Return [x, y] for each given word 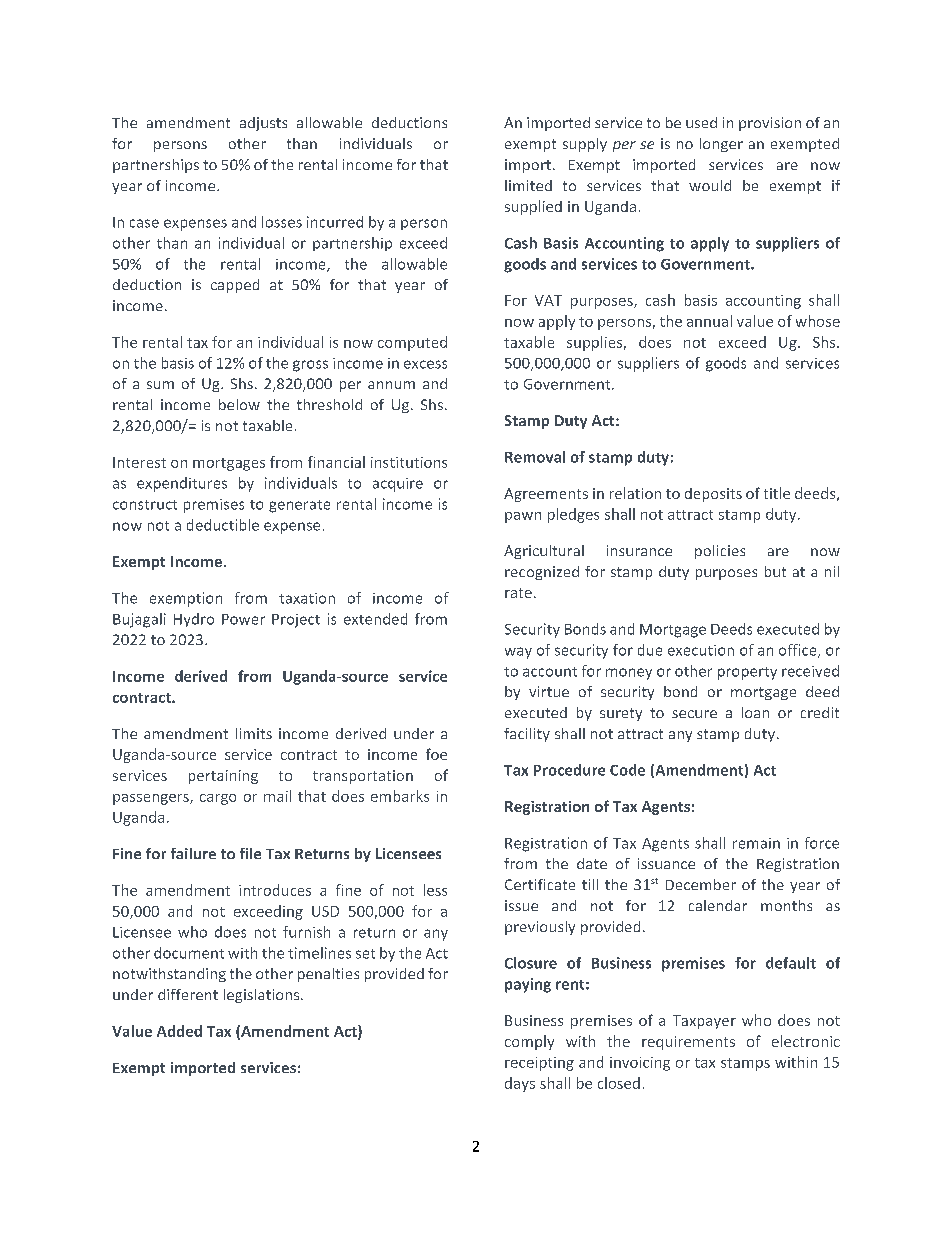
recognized [542, 573]
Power [243, 619]
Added [179, 1031]
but [775, 571]
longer [721, 145]
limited [528, 185]
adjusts [263, 124]
